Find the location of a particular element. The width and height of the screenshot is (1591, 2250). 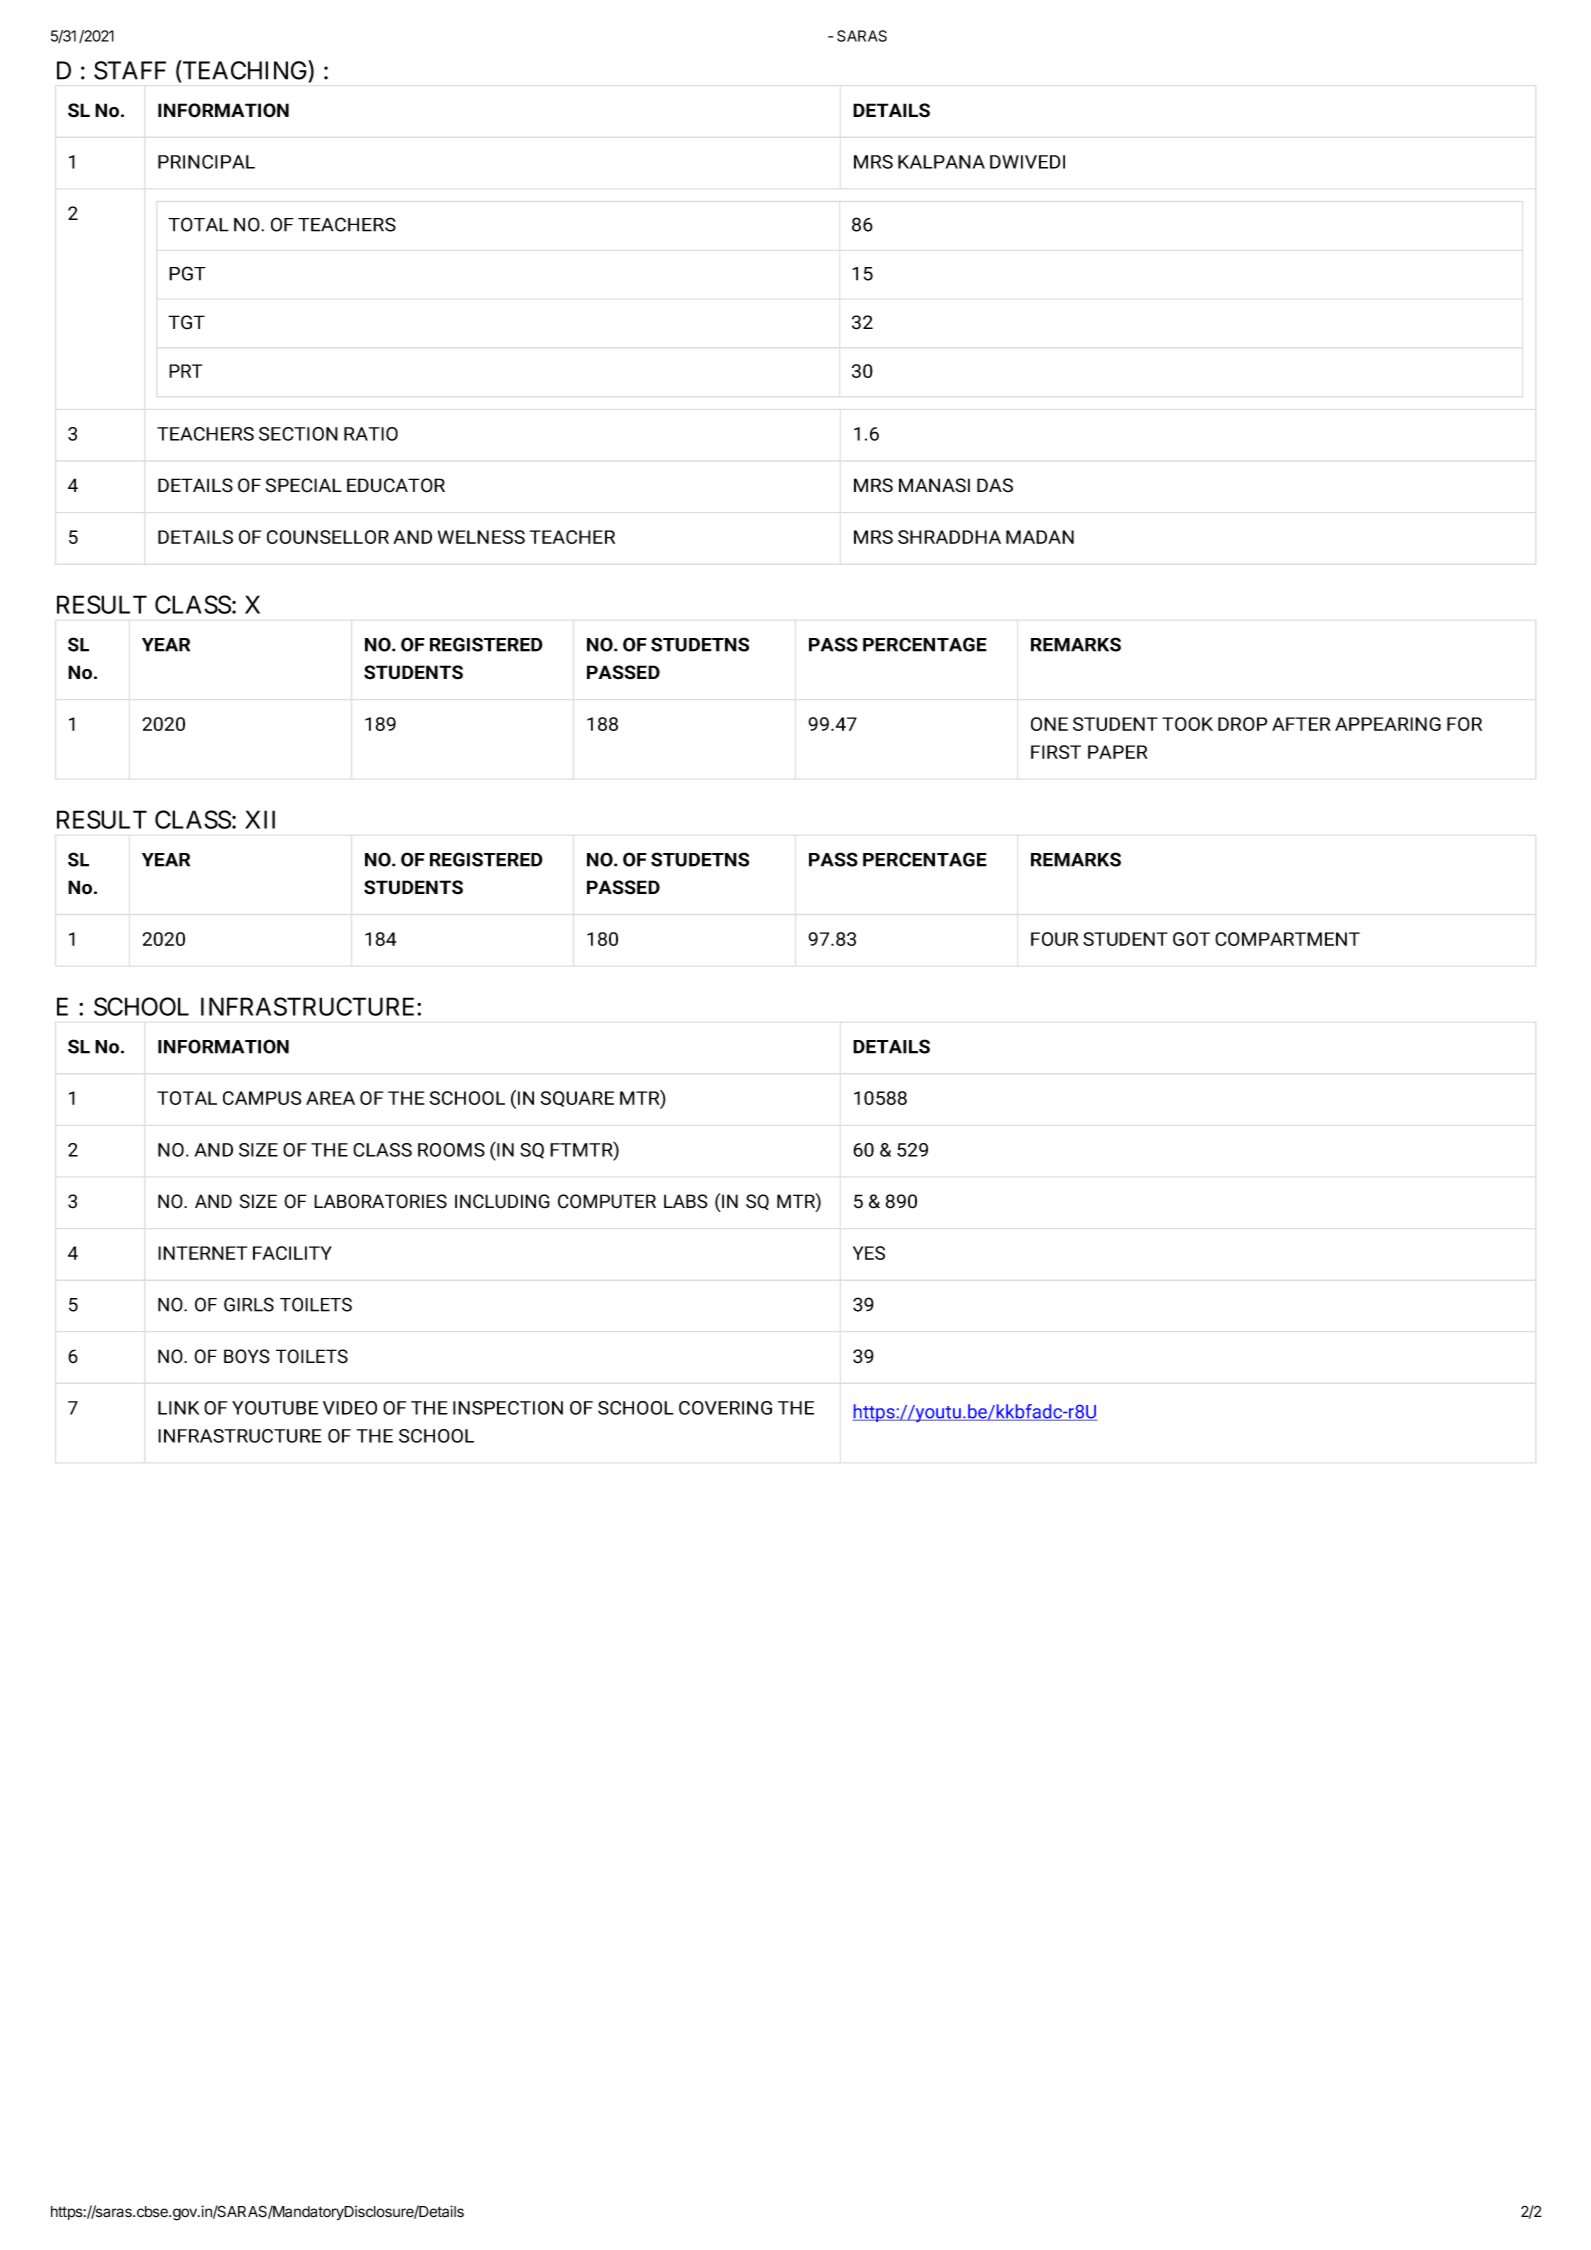

COVERING is located at coordinates (725, 1408).
